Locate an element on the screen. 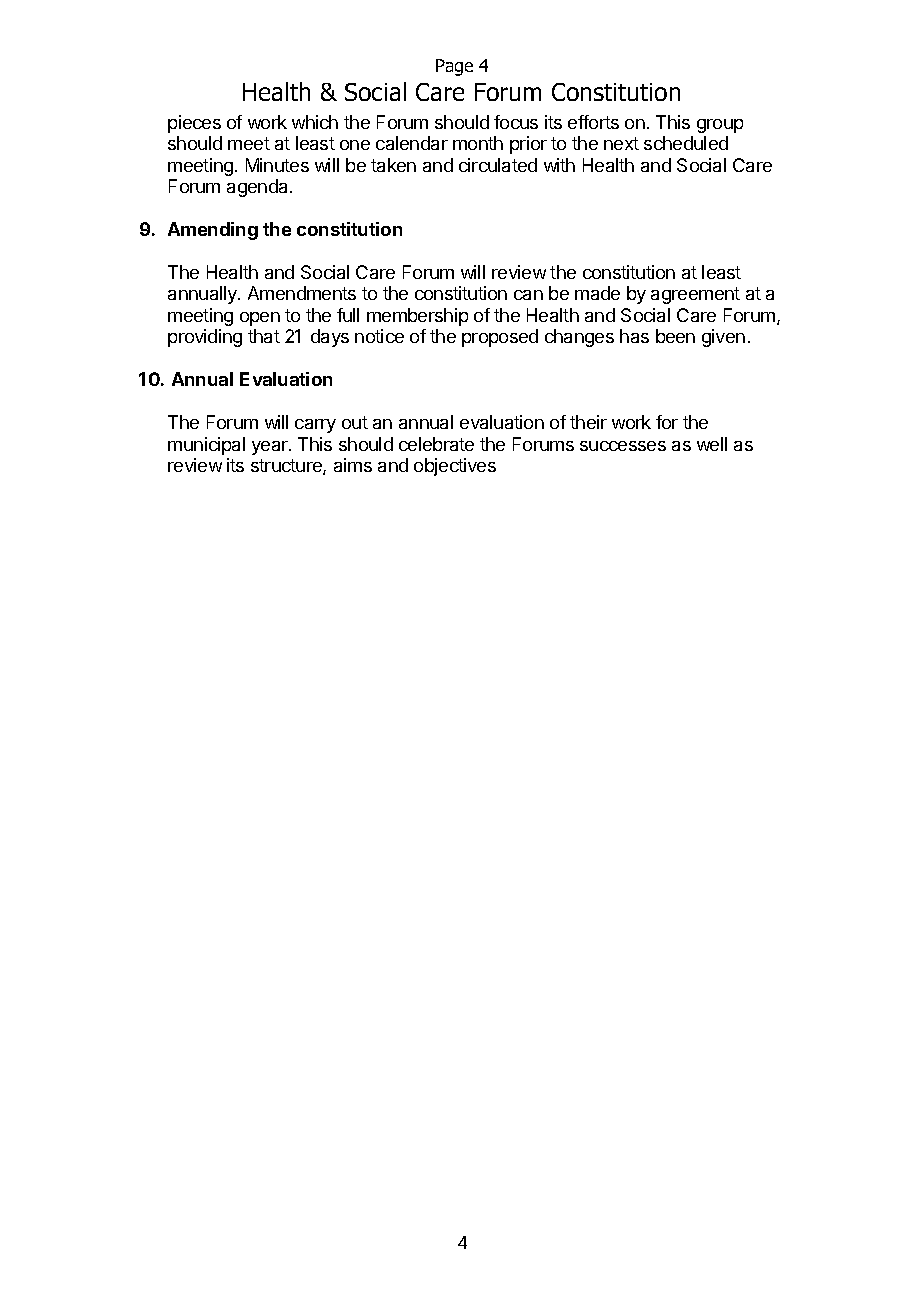 The height and width of the screenshot is (1308, 924). which is located at coordinates (315, 122).
